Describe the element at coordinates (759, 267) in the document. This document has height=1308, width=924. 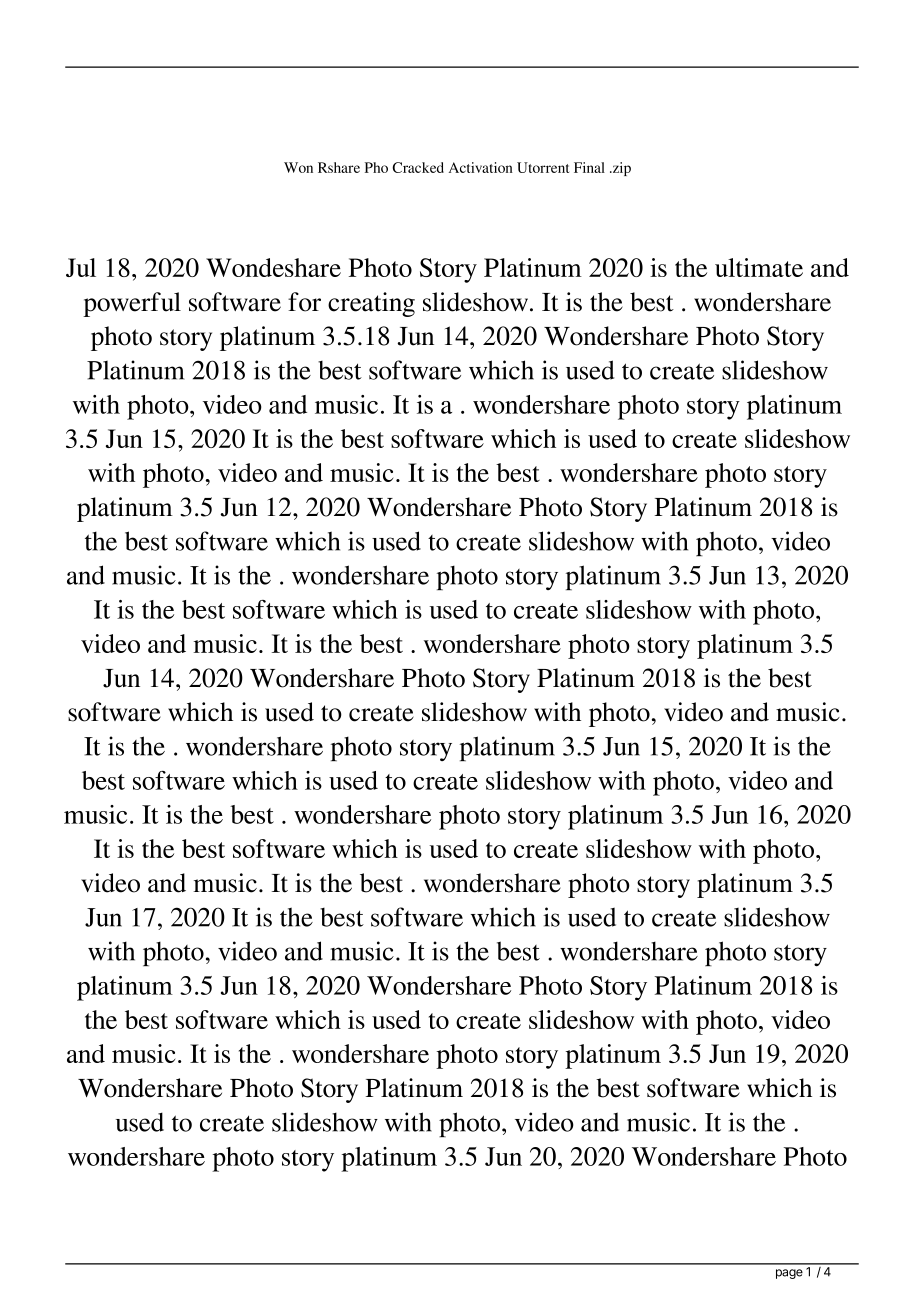
I see `ultimate` at that location.
